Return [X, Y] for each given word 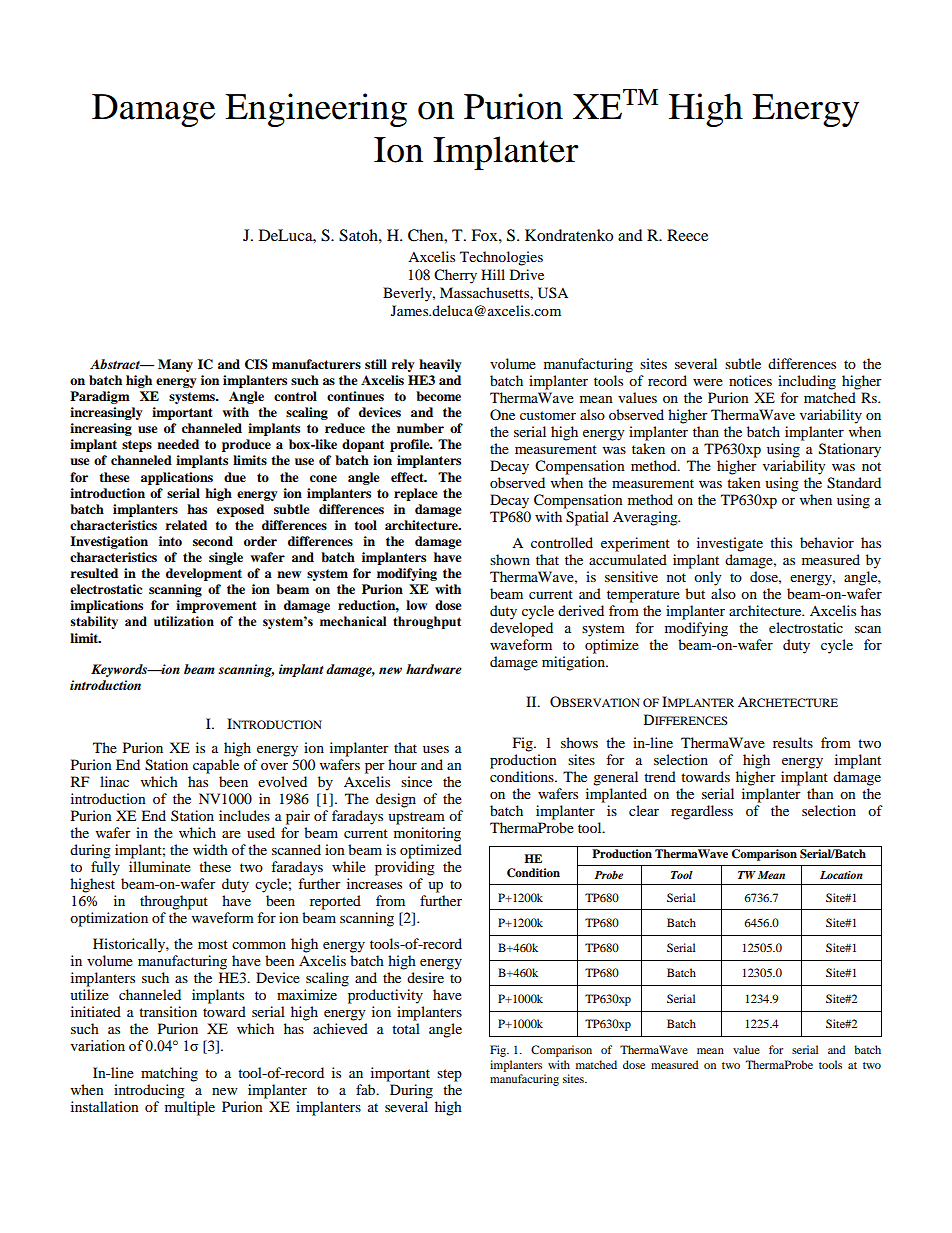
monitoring [427, 834]
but [695, 593]
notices [750, 380]
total [406, 1028]
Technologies [501, 258]
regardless [702, 812]
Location [841, 875]
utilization [184, 621]
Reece [687, 235]
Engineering [316, 110]
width [210, 849]
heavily [440, 365]
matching [169, 1074]
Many [175, 365]
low [416, 605]
